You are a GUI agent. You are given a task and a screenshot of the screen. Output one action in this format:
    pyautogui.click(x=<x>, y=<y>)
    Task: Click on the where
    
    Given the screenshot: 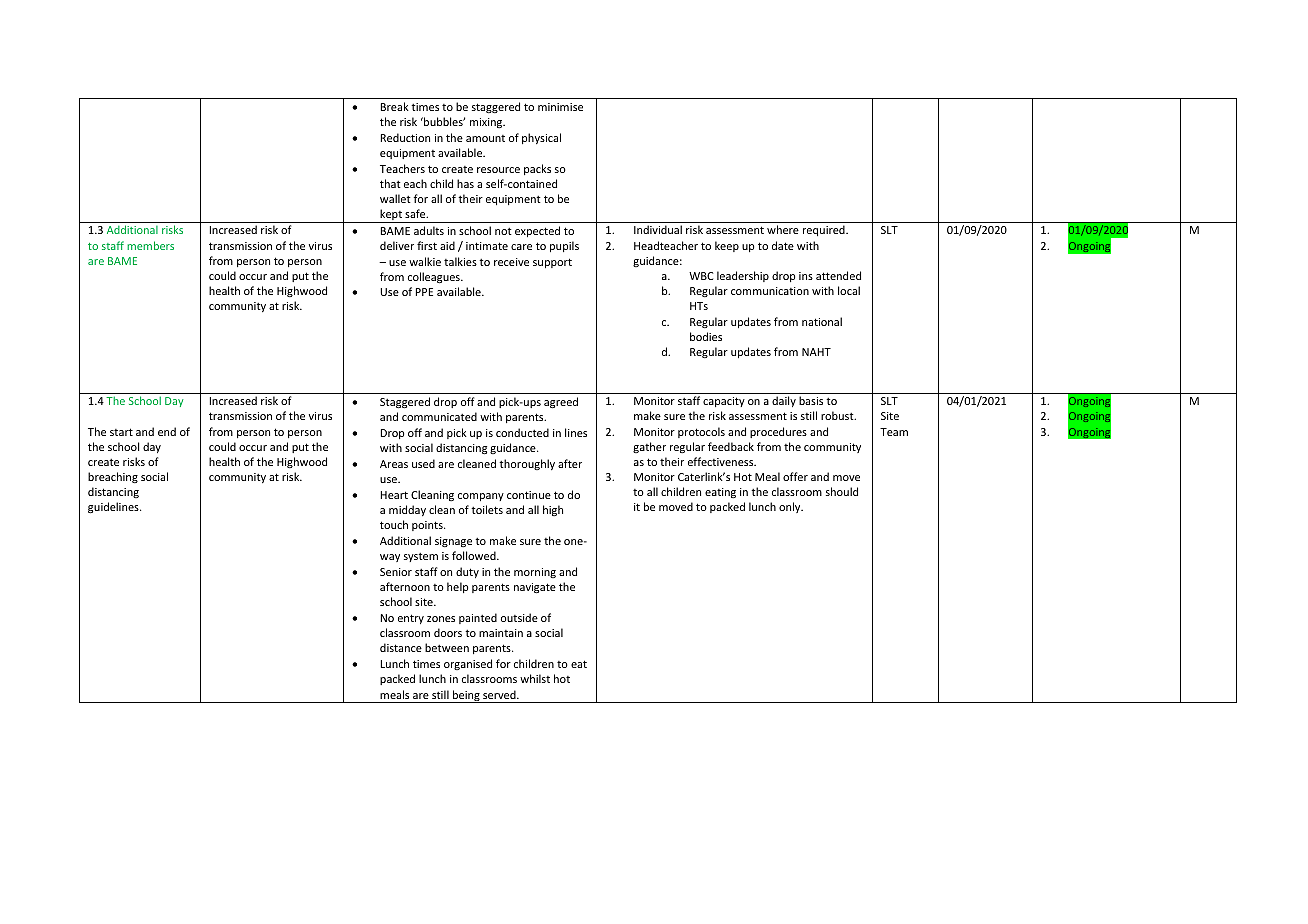 What is the action you would take?
    pyautogui.click(x=783, y=229)
